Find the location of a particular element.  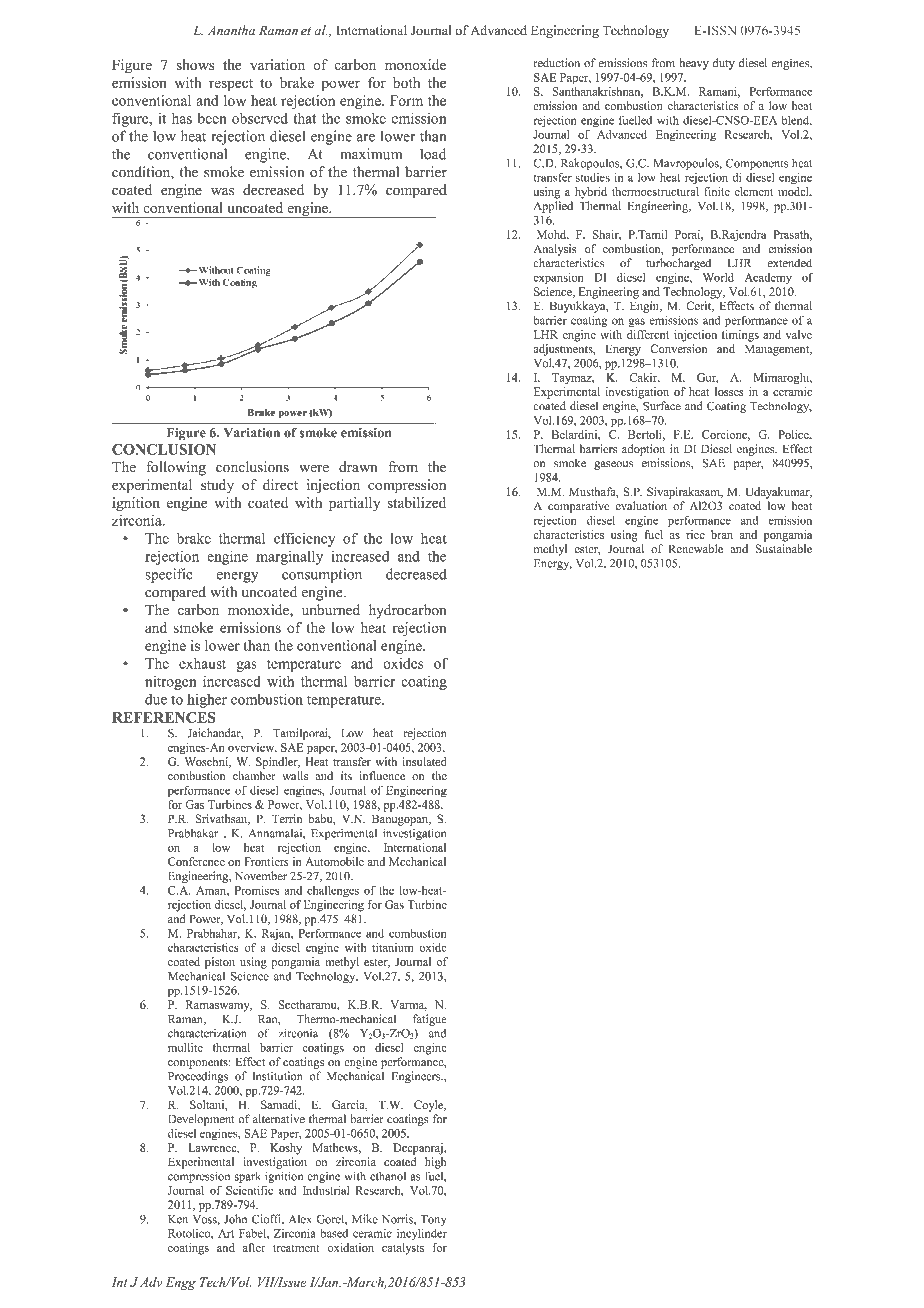

Coyle is located at coordinates (430, 1106).
